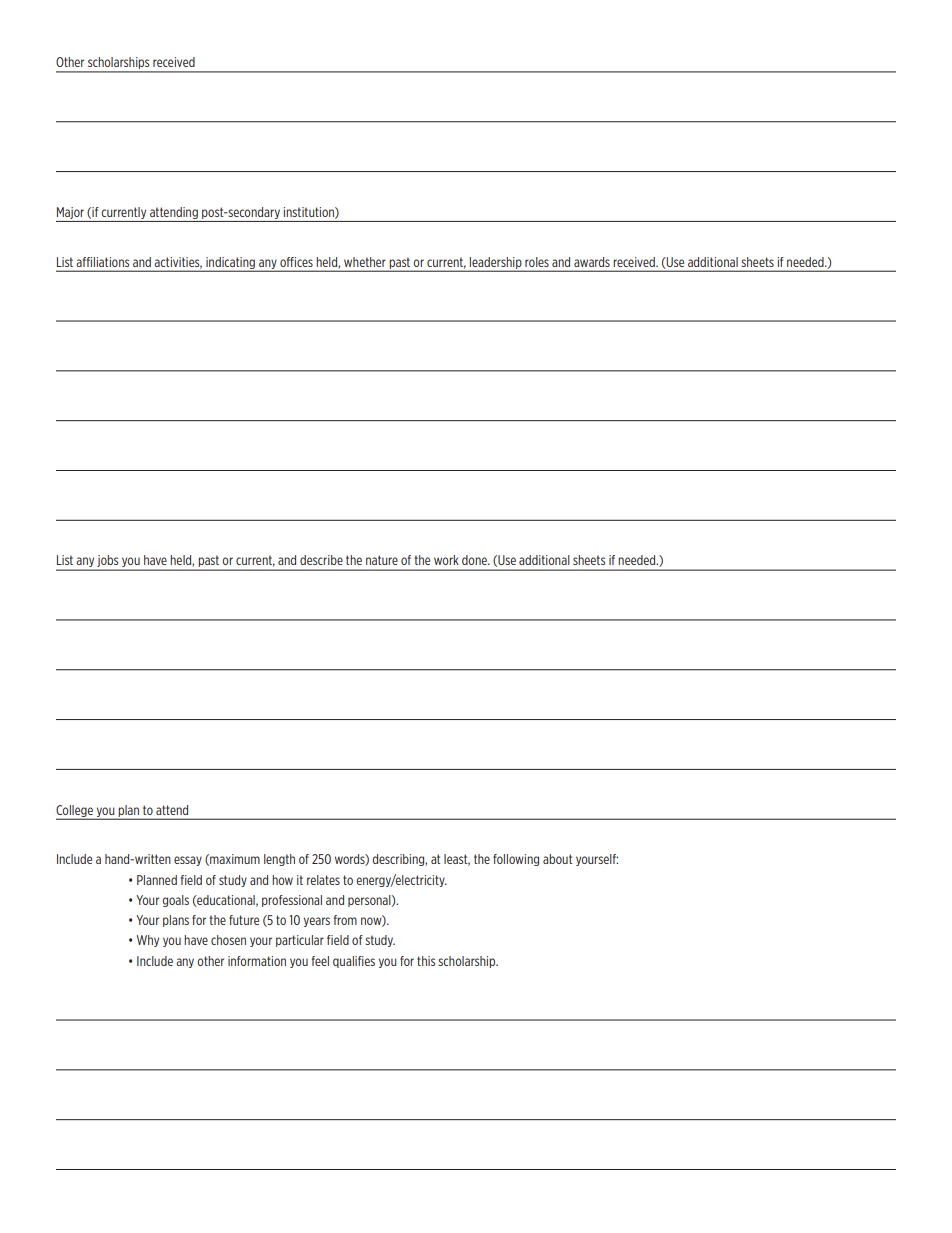  Describe the element at coordinates (446, 560) in the screenshot. I see `work` at that location.
